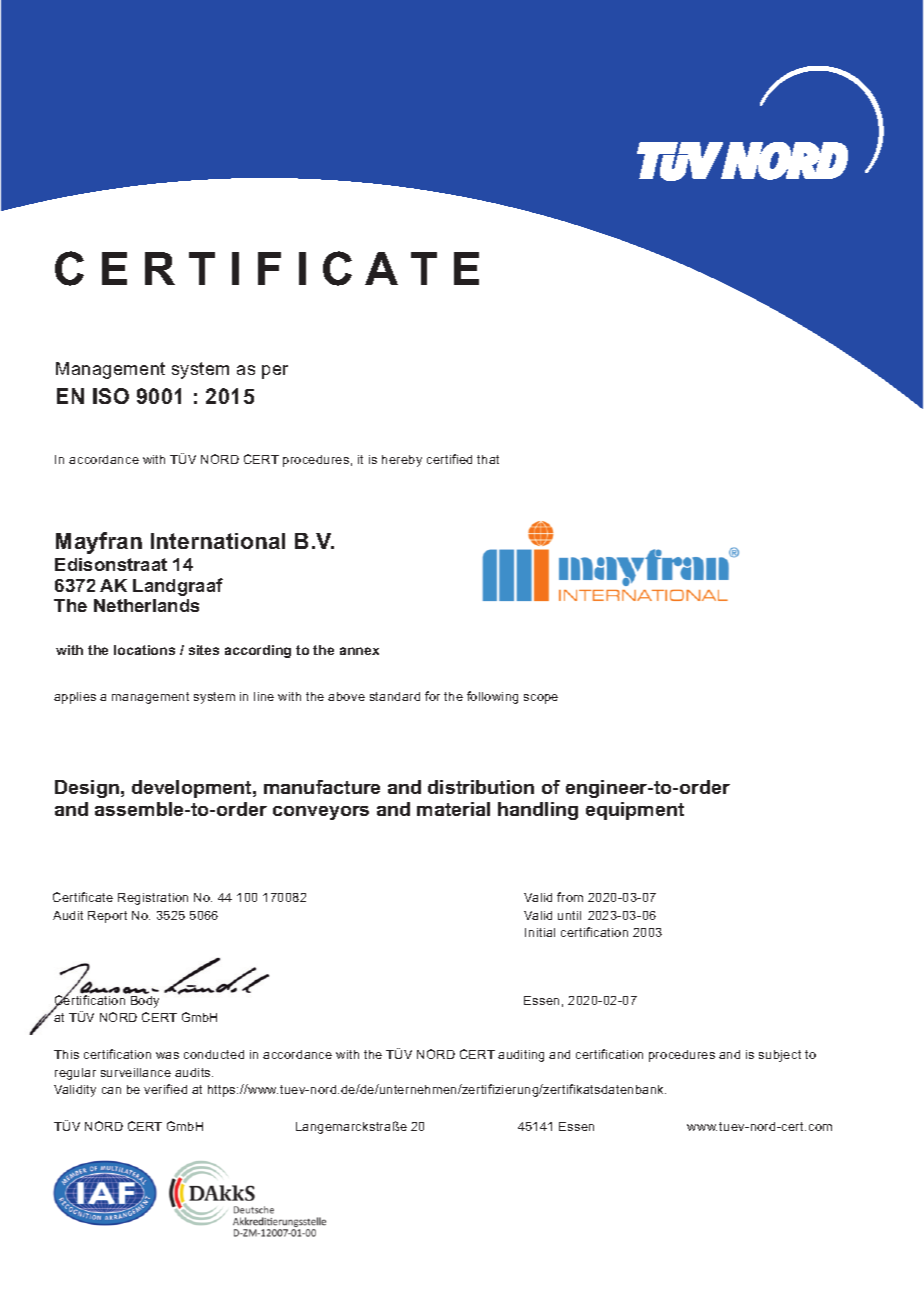 The height and width of the screenshot is (1308, 924). I want to click on that, so click(488, 459).
